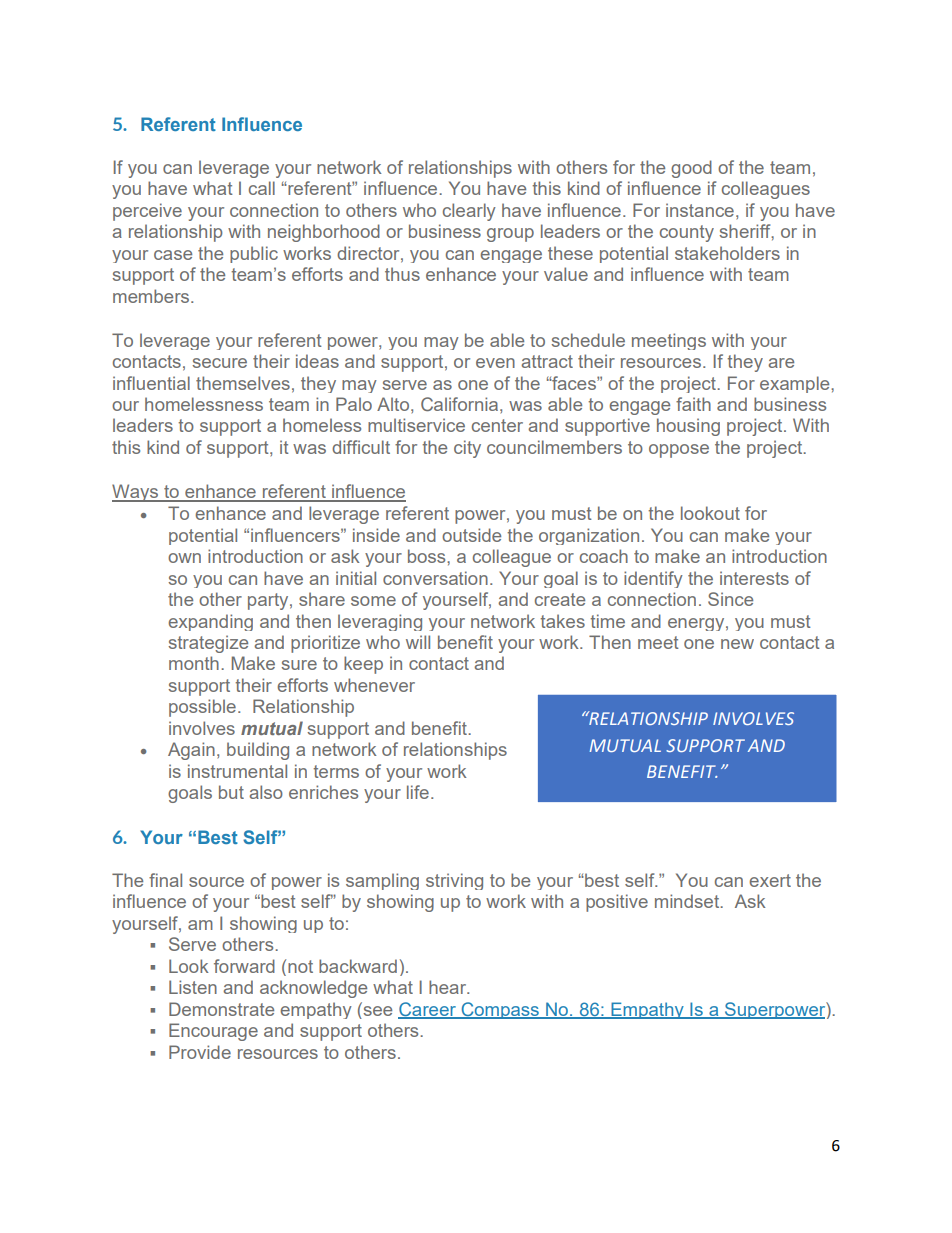 The height and width of the document is (1233, 952). What do you see at coordinates (213, 1032) in the document?
I see `Encourage` at bounding box center [213, 1032].
